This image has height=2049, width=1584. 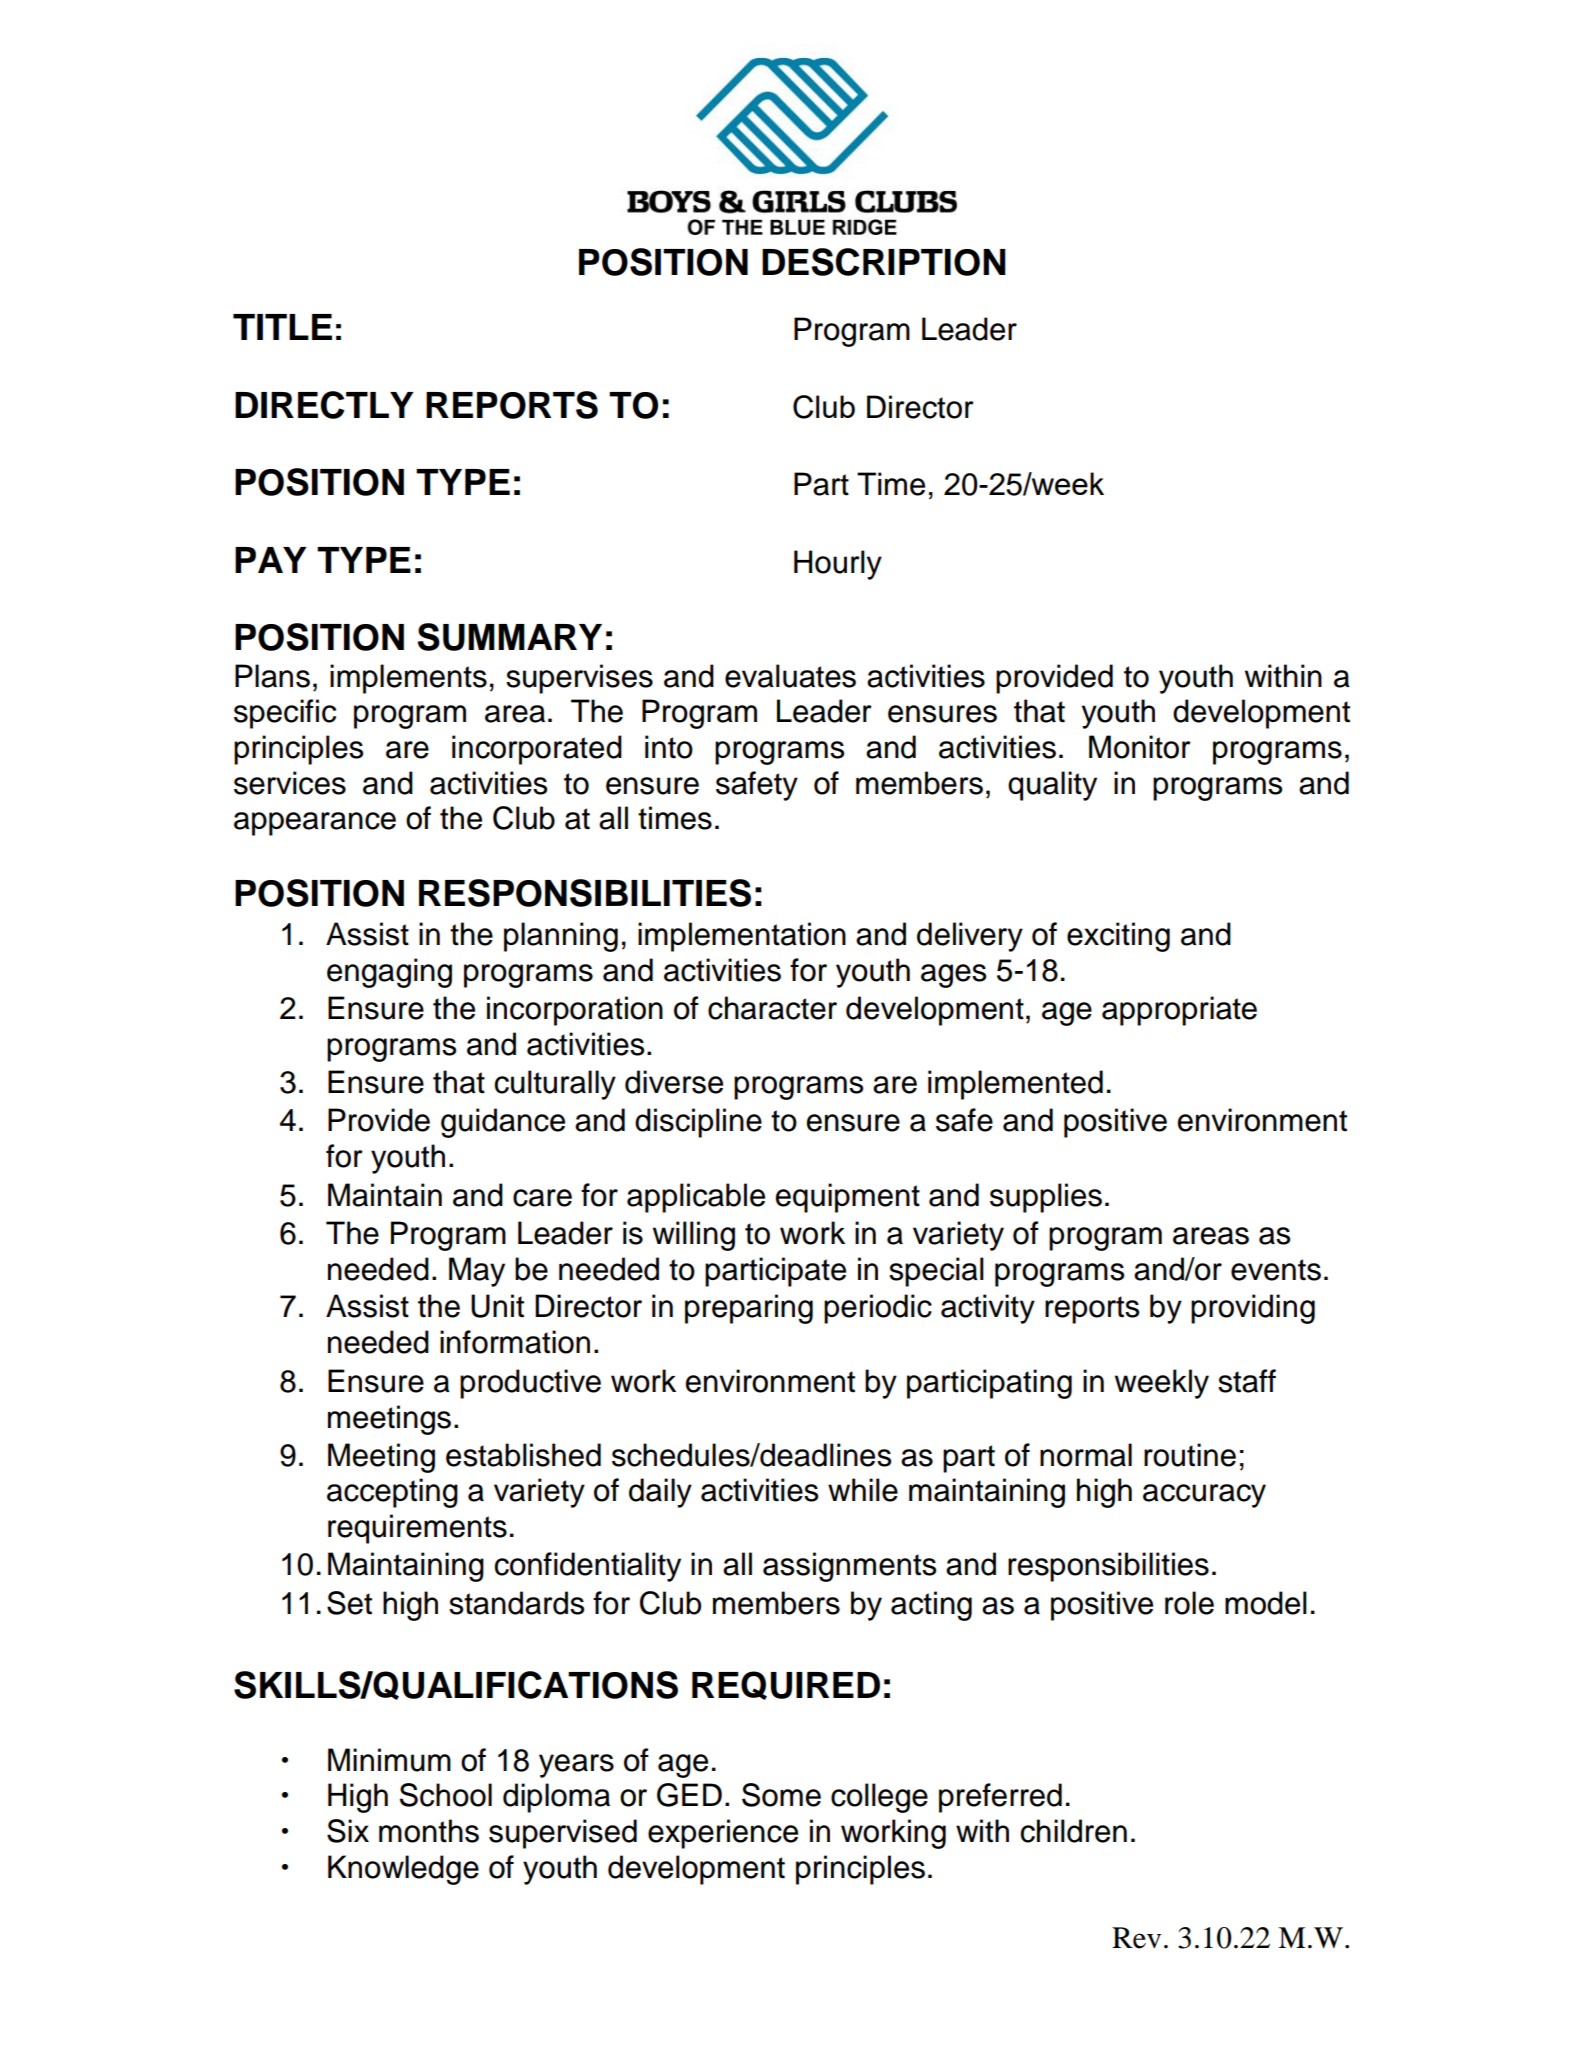 What do you see at coordinates (282, 327) in the image?
I see `TITLE` at bounding box center [282, 327].
